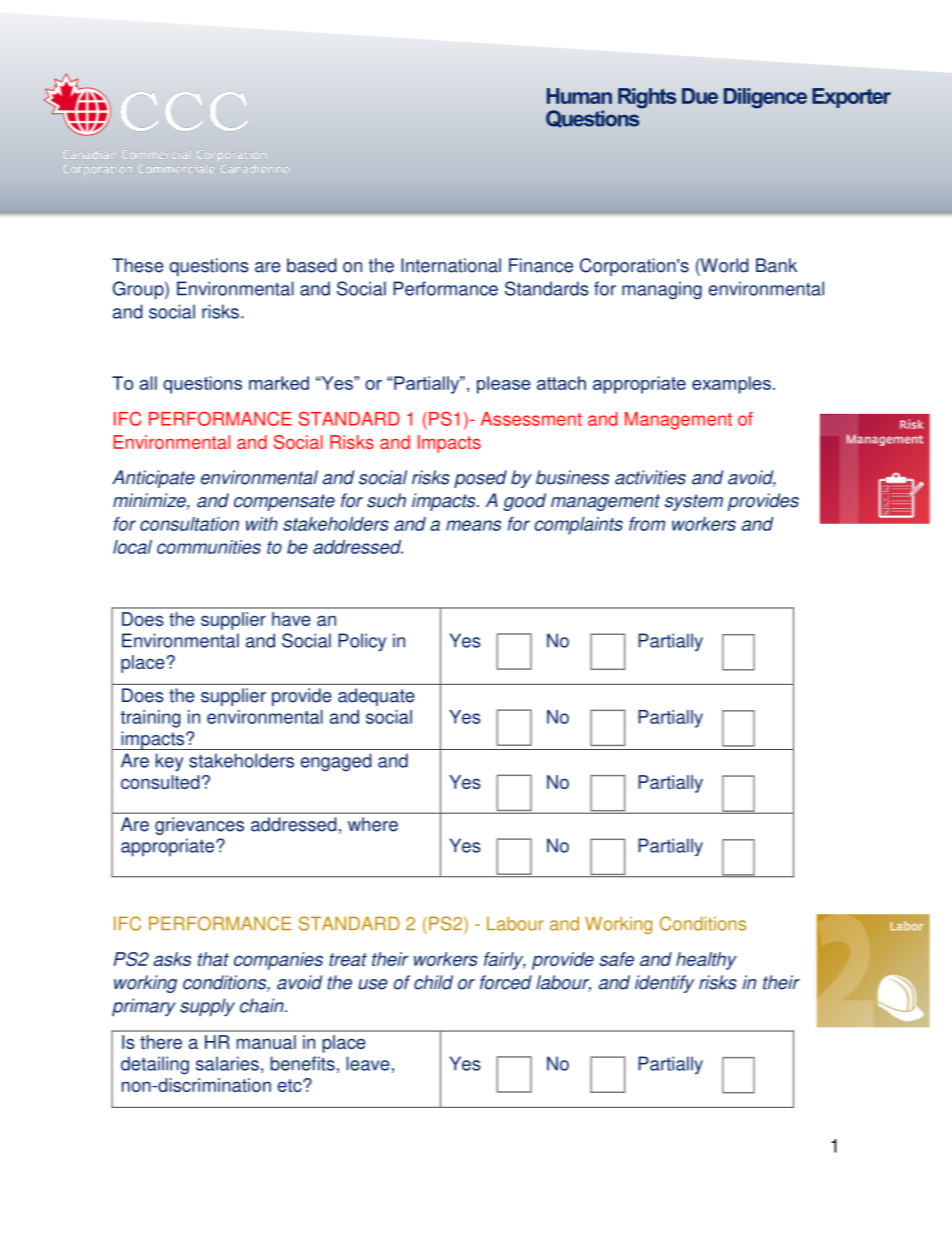 Image resolution: width=952 pixels, height=1233 pixels. What do you see at coordinates (579, 96) in the screenshot?
I see `Human` at bounding box center [579, 96].
